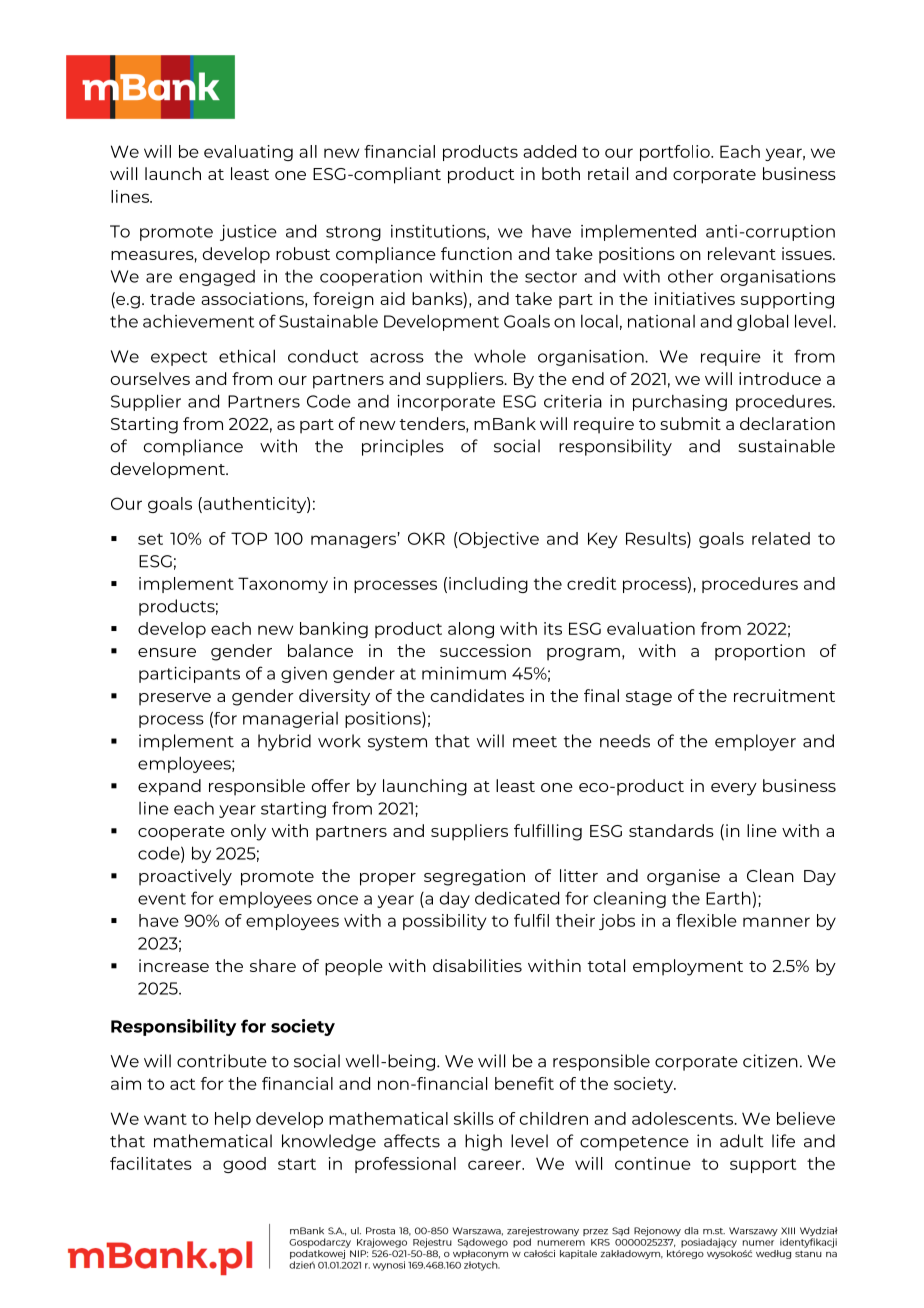 The height and width of the screenshot is (1308, 924). I want to click on added, so click(549, 151).
